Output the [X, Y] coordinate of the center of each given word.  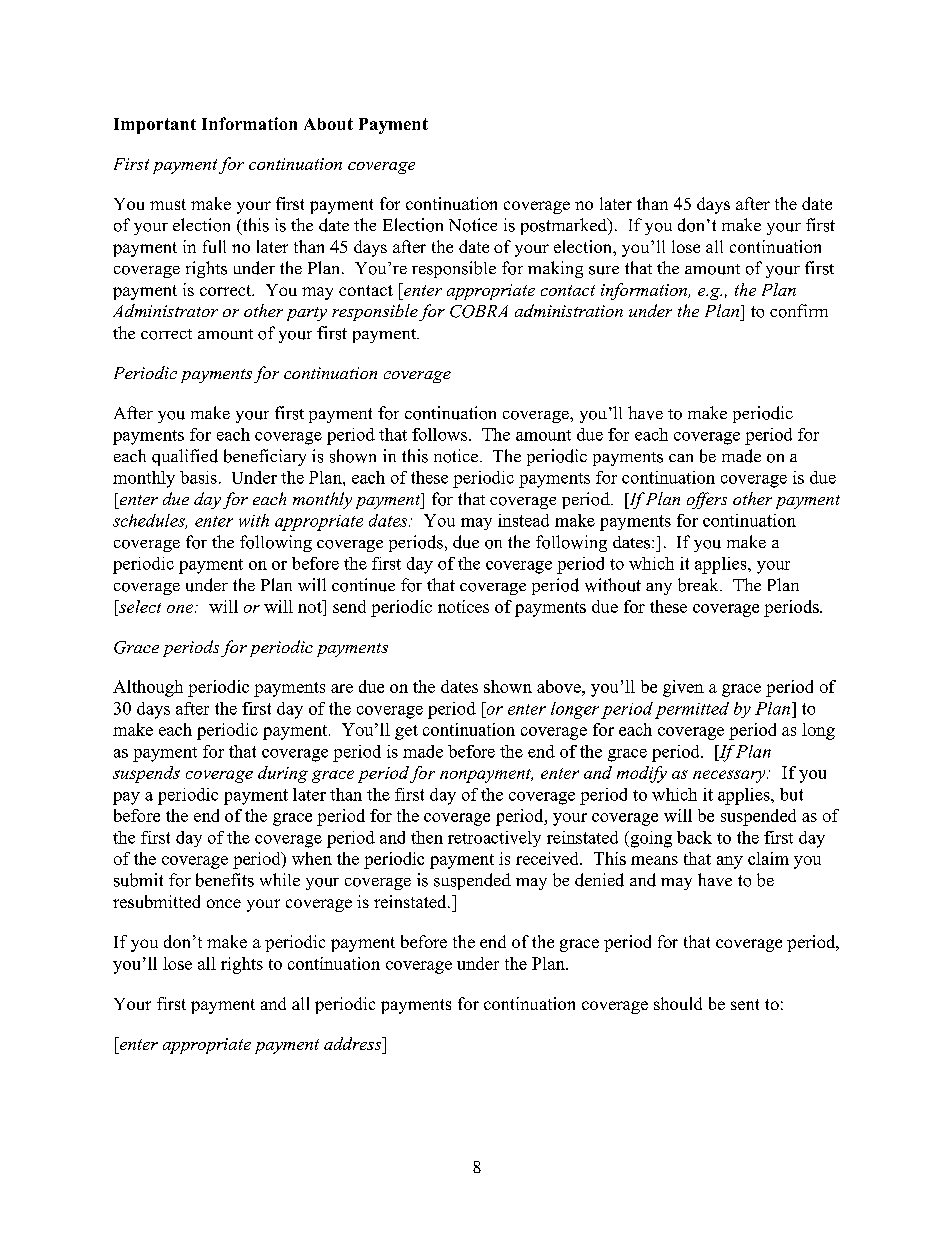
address [354, 1043]
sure [604, 270]
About [328, 124]
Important [155, 126]
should [678, 1003]
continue [363, 585]
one [181, 608]
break [699, 585]
